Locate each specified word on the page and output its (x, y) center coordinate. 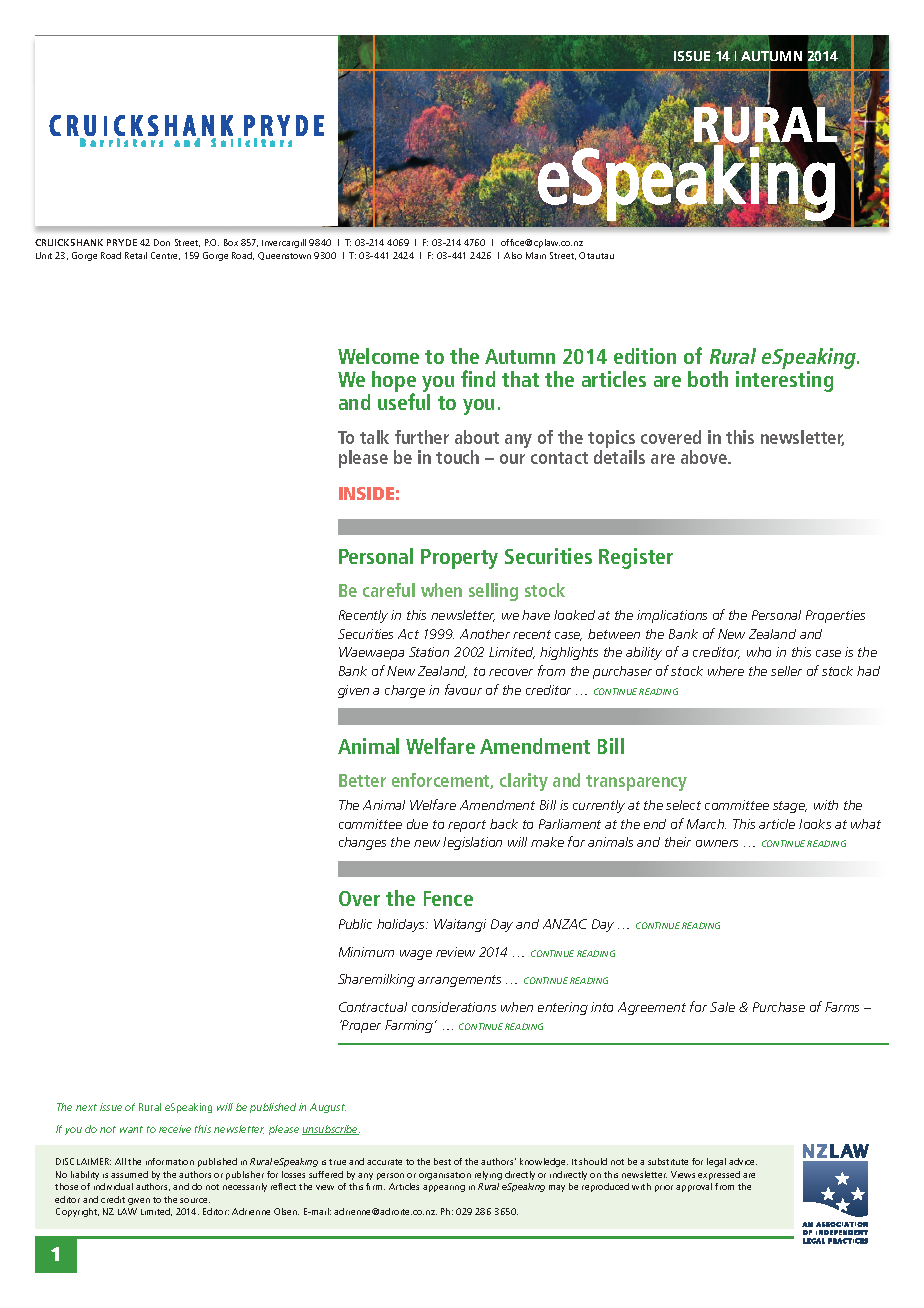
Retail (136, 255)
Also (513, 255)
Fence (448, 898)
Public (355, 924)
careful (389, 590)
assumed (129, 1174)
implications (672, 616)
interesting (784, 381)
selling (493, 592)
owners (717, 843)
